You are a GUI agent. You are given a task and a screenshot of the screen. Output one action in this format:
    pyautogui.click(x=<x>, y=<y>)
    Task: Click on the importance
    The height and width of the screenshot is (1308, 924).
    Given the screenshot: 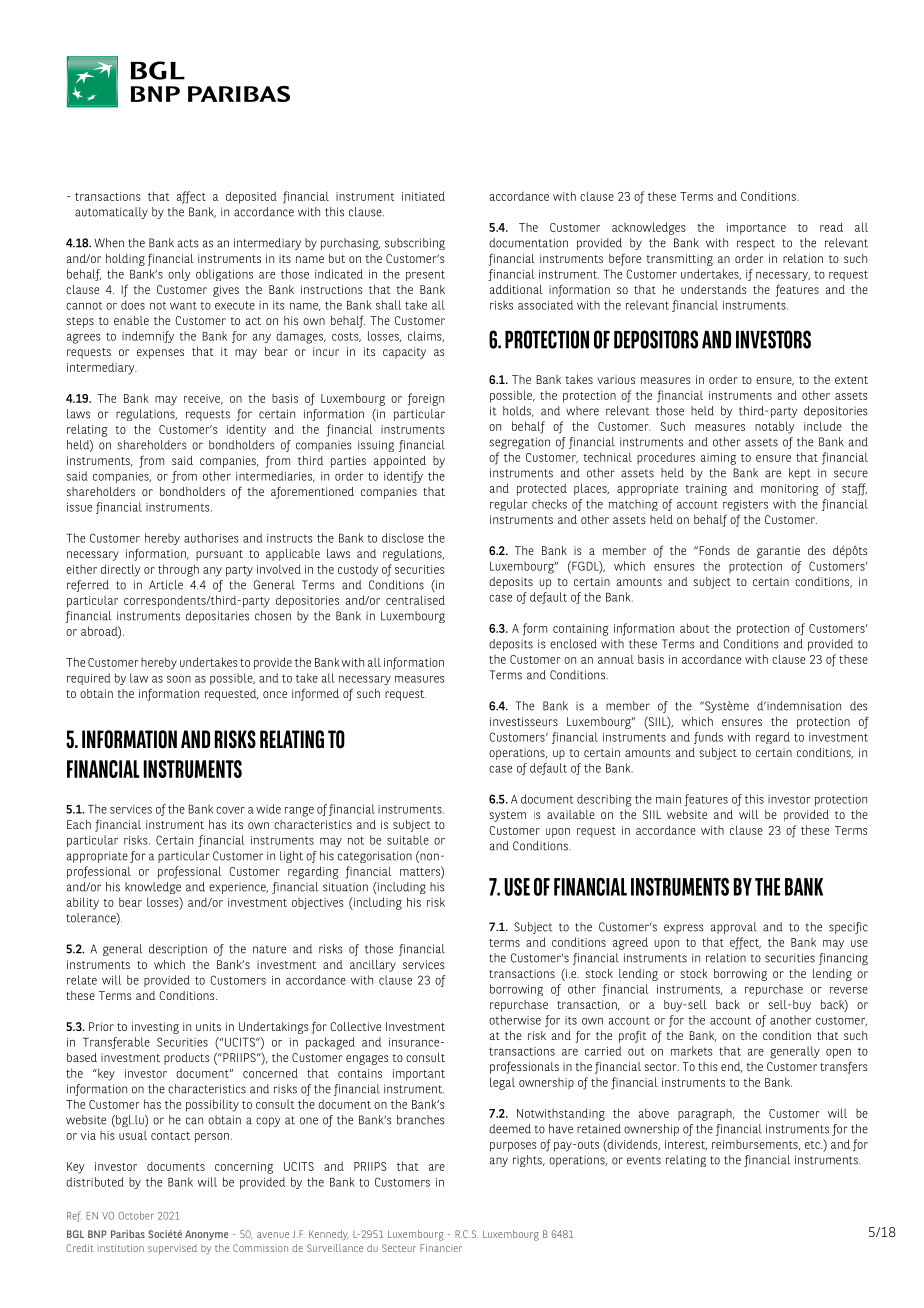 What is the action you would take?
    pyautogui.click(x=756, y=229)
